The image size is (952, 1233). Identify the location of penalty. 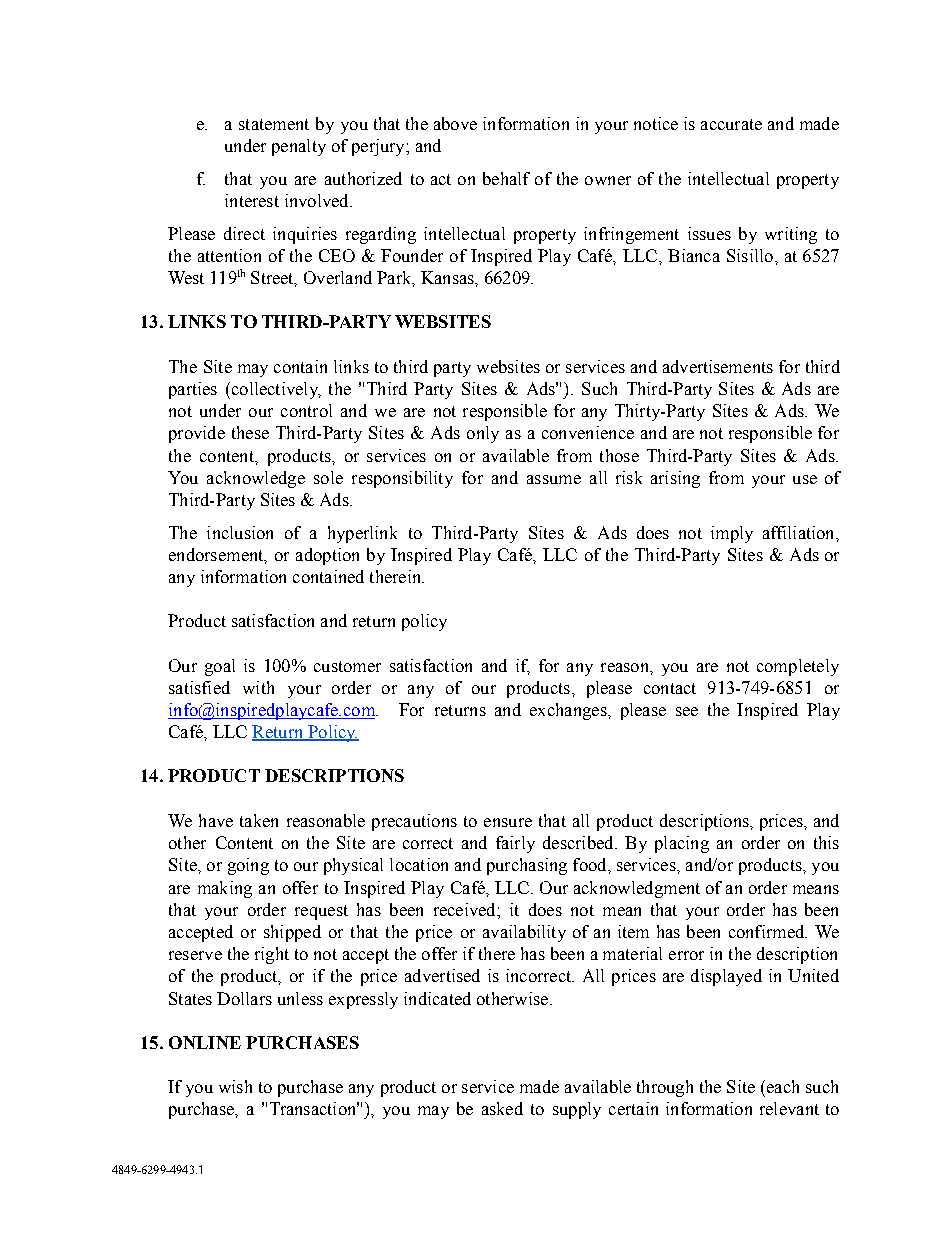
(299, 147).
